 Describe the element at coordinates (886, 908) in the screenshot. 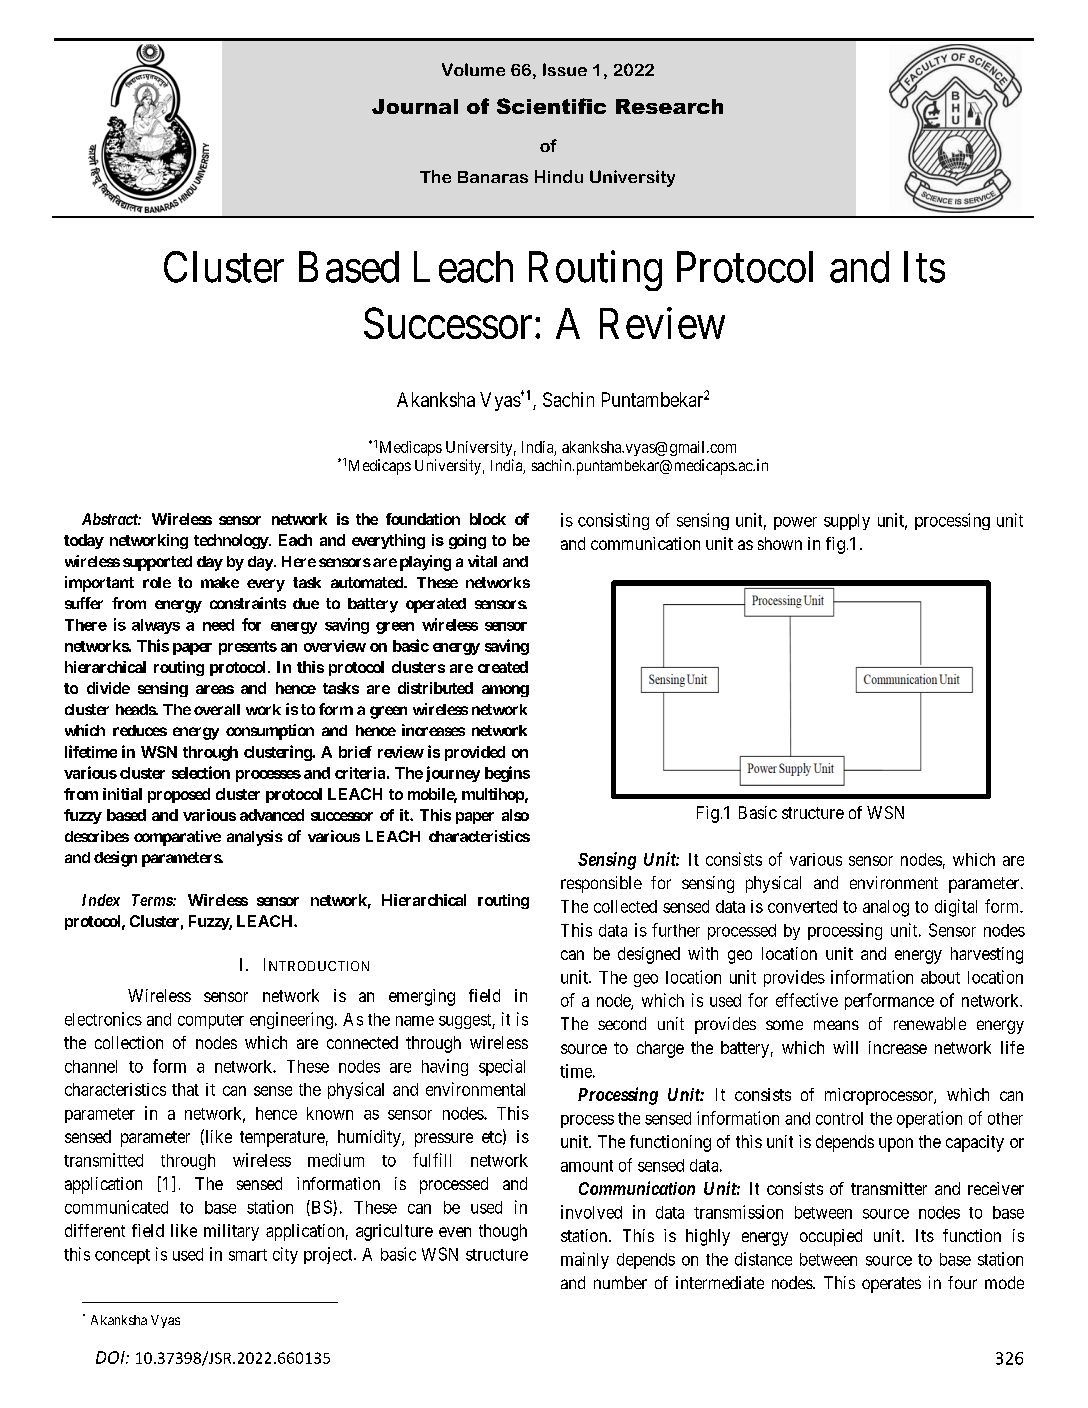

I see `analog` at that location.
